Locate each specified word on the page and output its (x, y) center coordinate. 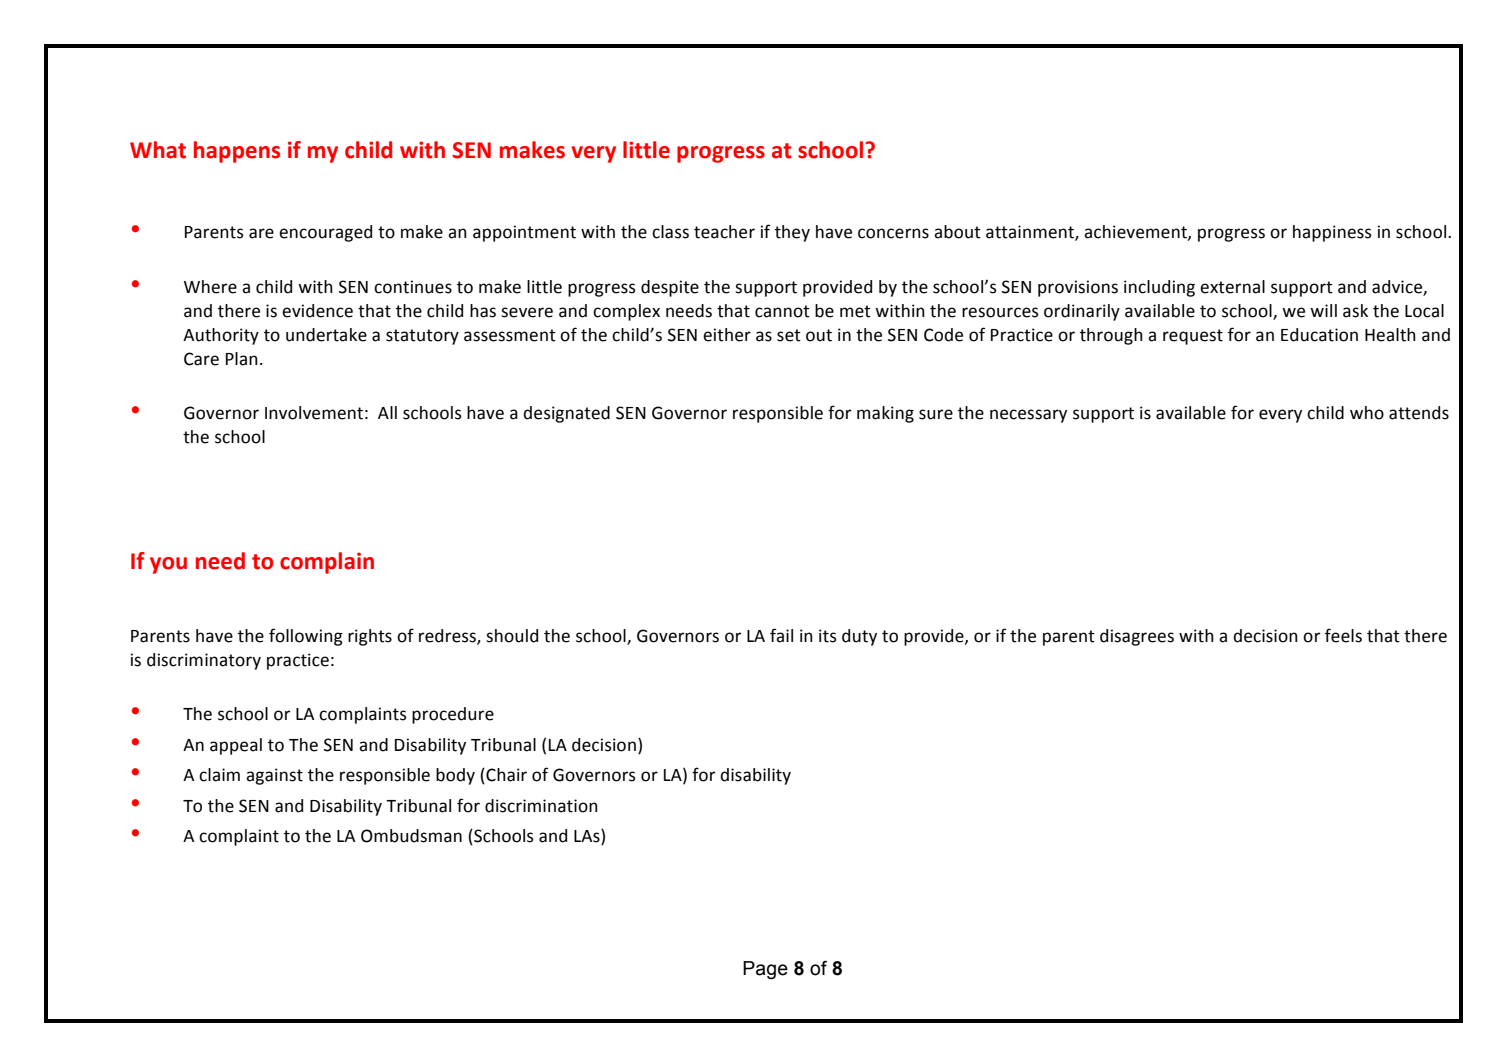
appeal (236, 746)
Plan (242, 359)
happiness (1332, 233)
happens (237, 152)
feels (1343, 635)
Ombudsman (411, 836)
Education (1319, 335)
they (792, 233)
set (789, 335)
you (168, 565)
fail (781, 635)
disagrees (1137, 637)
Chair (505, 776)
